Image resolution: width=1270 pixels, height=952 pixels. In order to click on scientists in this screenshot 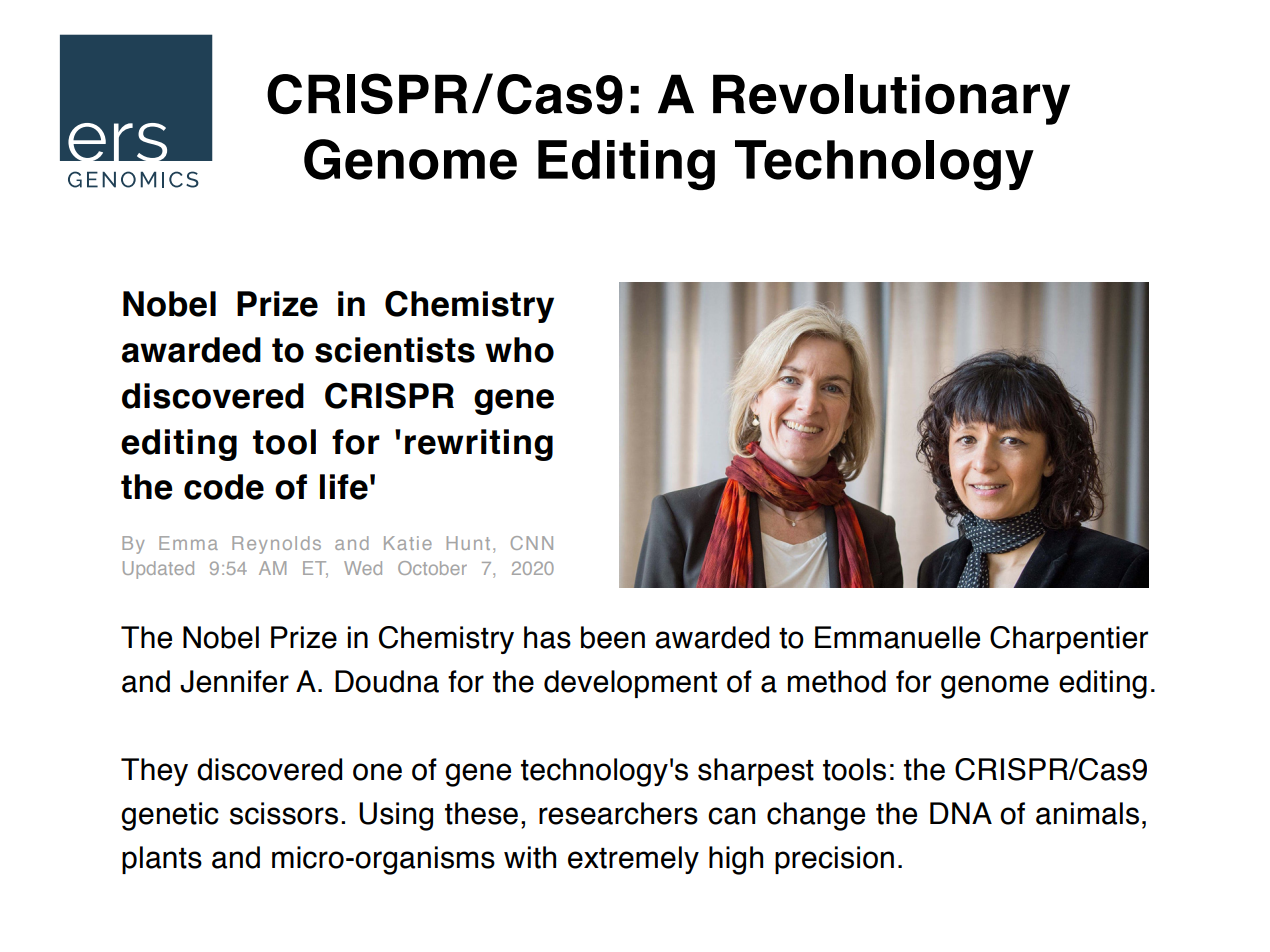, I will do `click(395, 350)`.
